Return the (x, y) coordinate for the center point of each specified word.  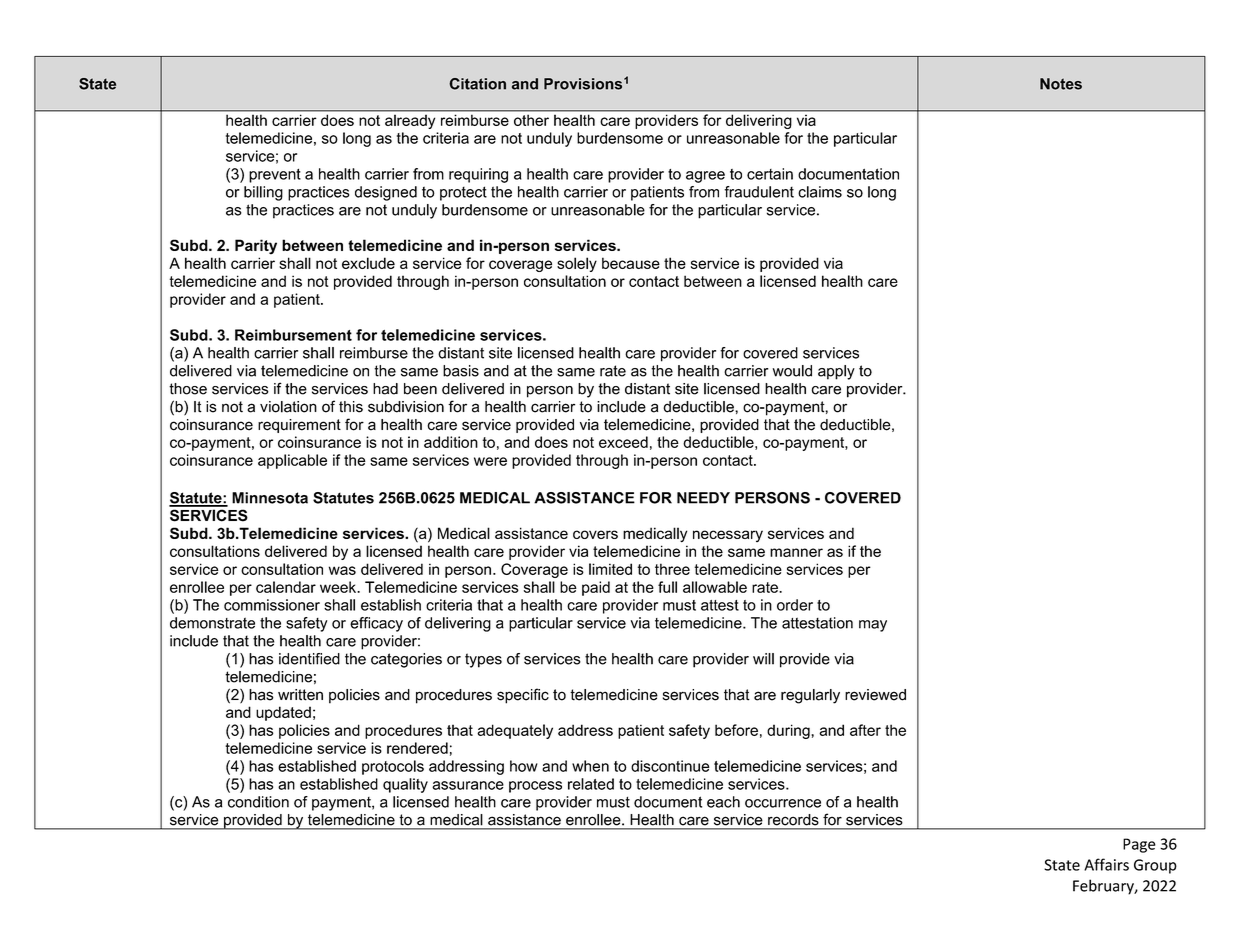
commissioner (272, 605)
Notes (1061, 84)
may (873, 626)
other (531, 120)
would (792, 371)
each (723, 802)
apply (836, 372)
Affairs (1106, 864)
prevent (275, 176)
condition (258, 802)
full (667, 587)
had (385, 389)
